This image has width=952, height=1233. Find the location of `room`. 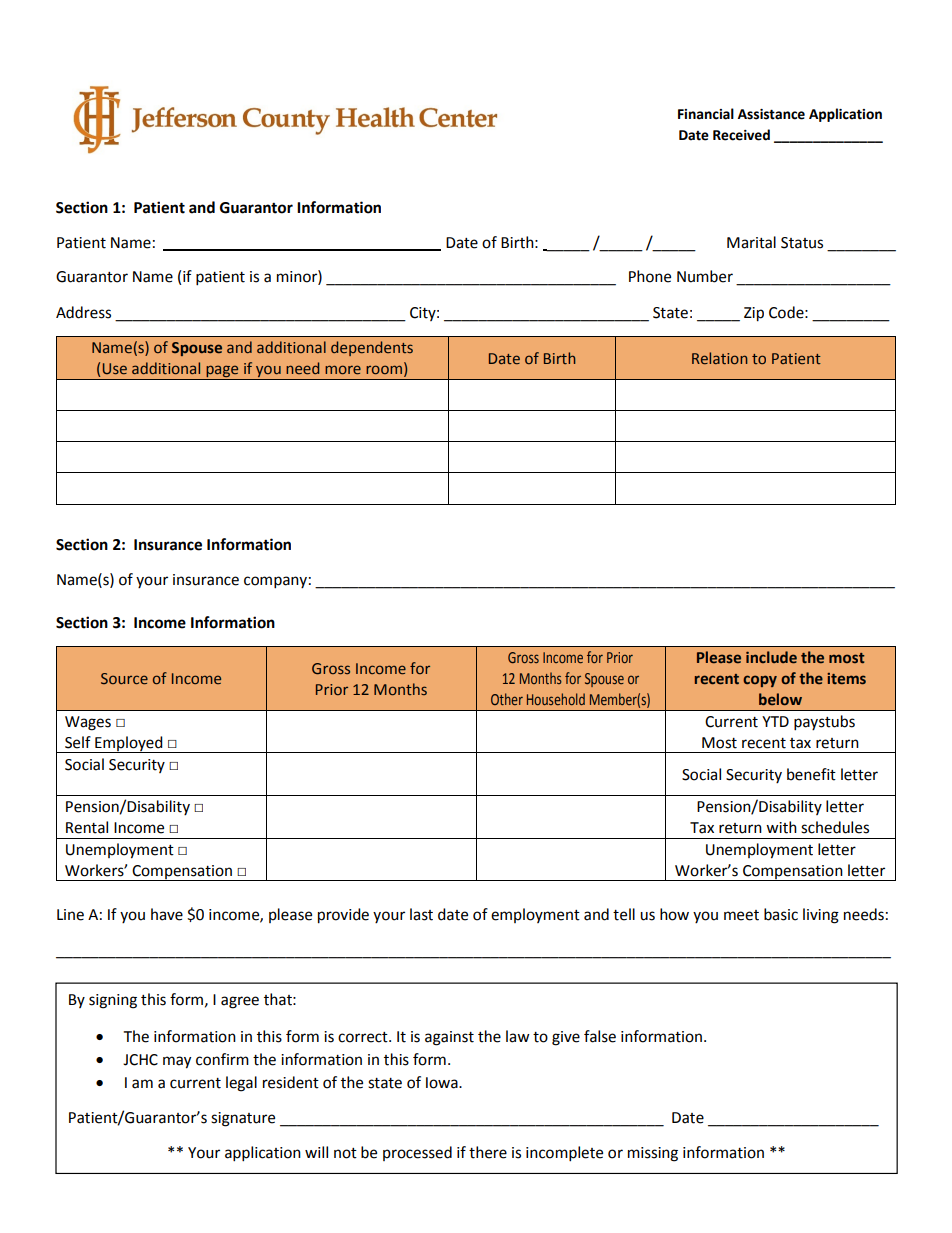

room is located at coordinates (384, 369).
